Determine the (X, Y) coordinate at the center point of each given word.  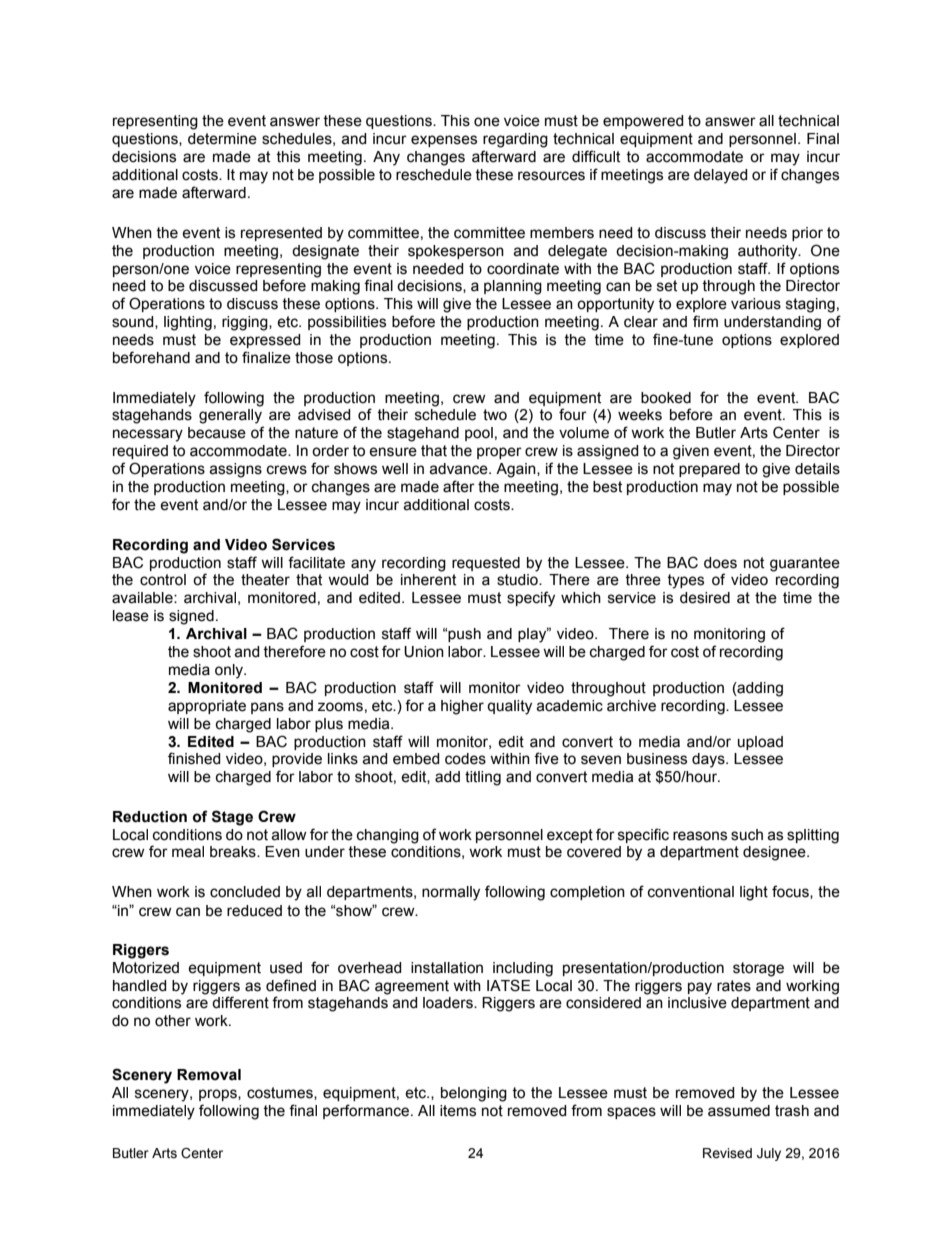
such (747, 835)
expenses (444, 141)
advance (459, 469)
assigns (235, 470)
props (219, 1095)
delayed (721, 176)
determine (222, 139)
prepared (709, 470)
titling (483, 778)
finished (194, 758)
